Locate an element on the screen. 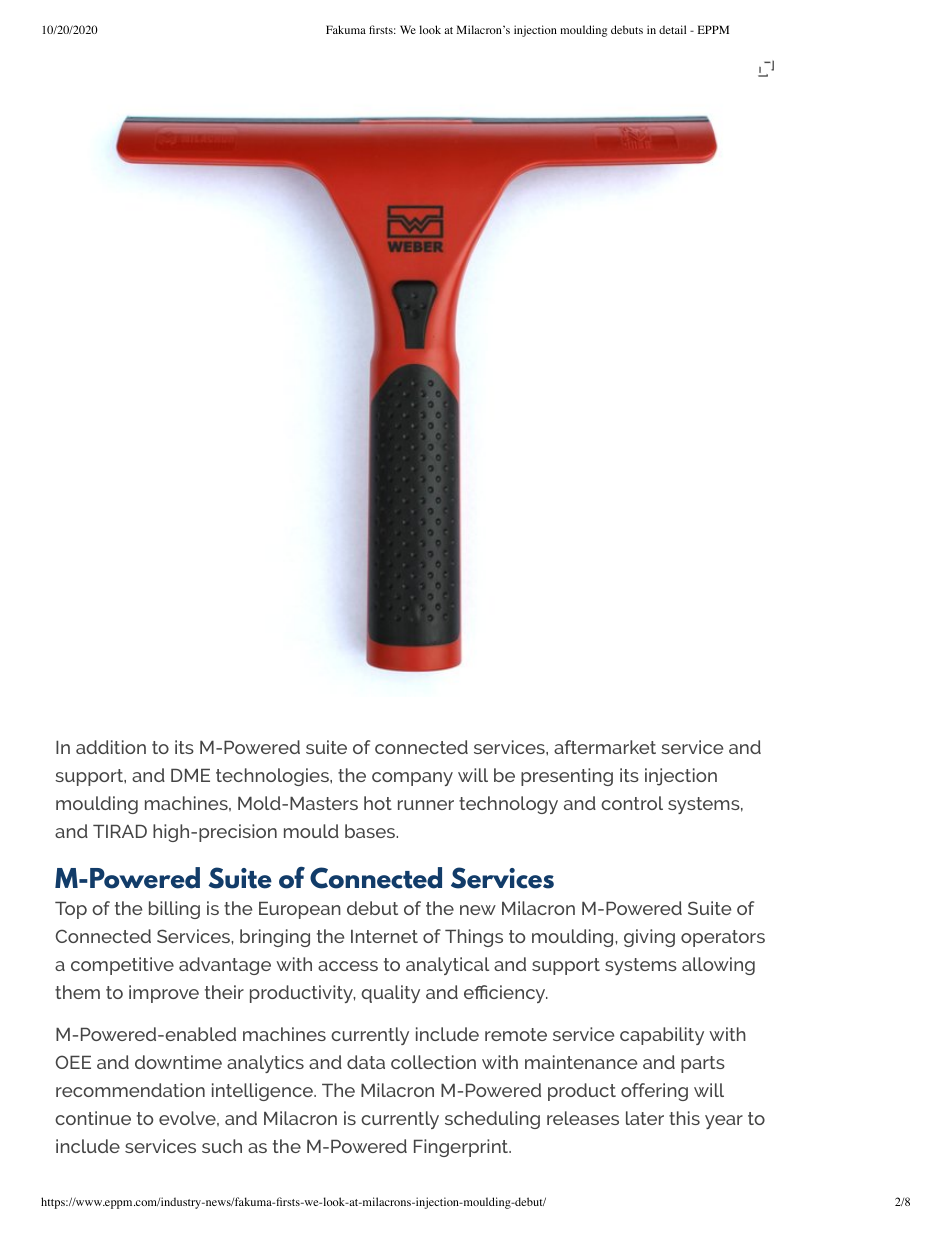  data is located at coordinates (366, 1062).
